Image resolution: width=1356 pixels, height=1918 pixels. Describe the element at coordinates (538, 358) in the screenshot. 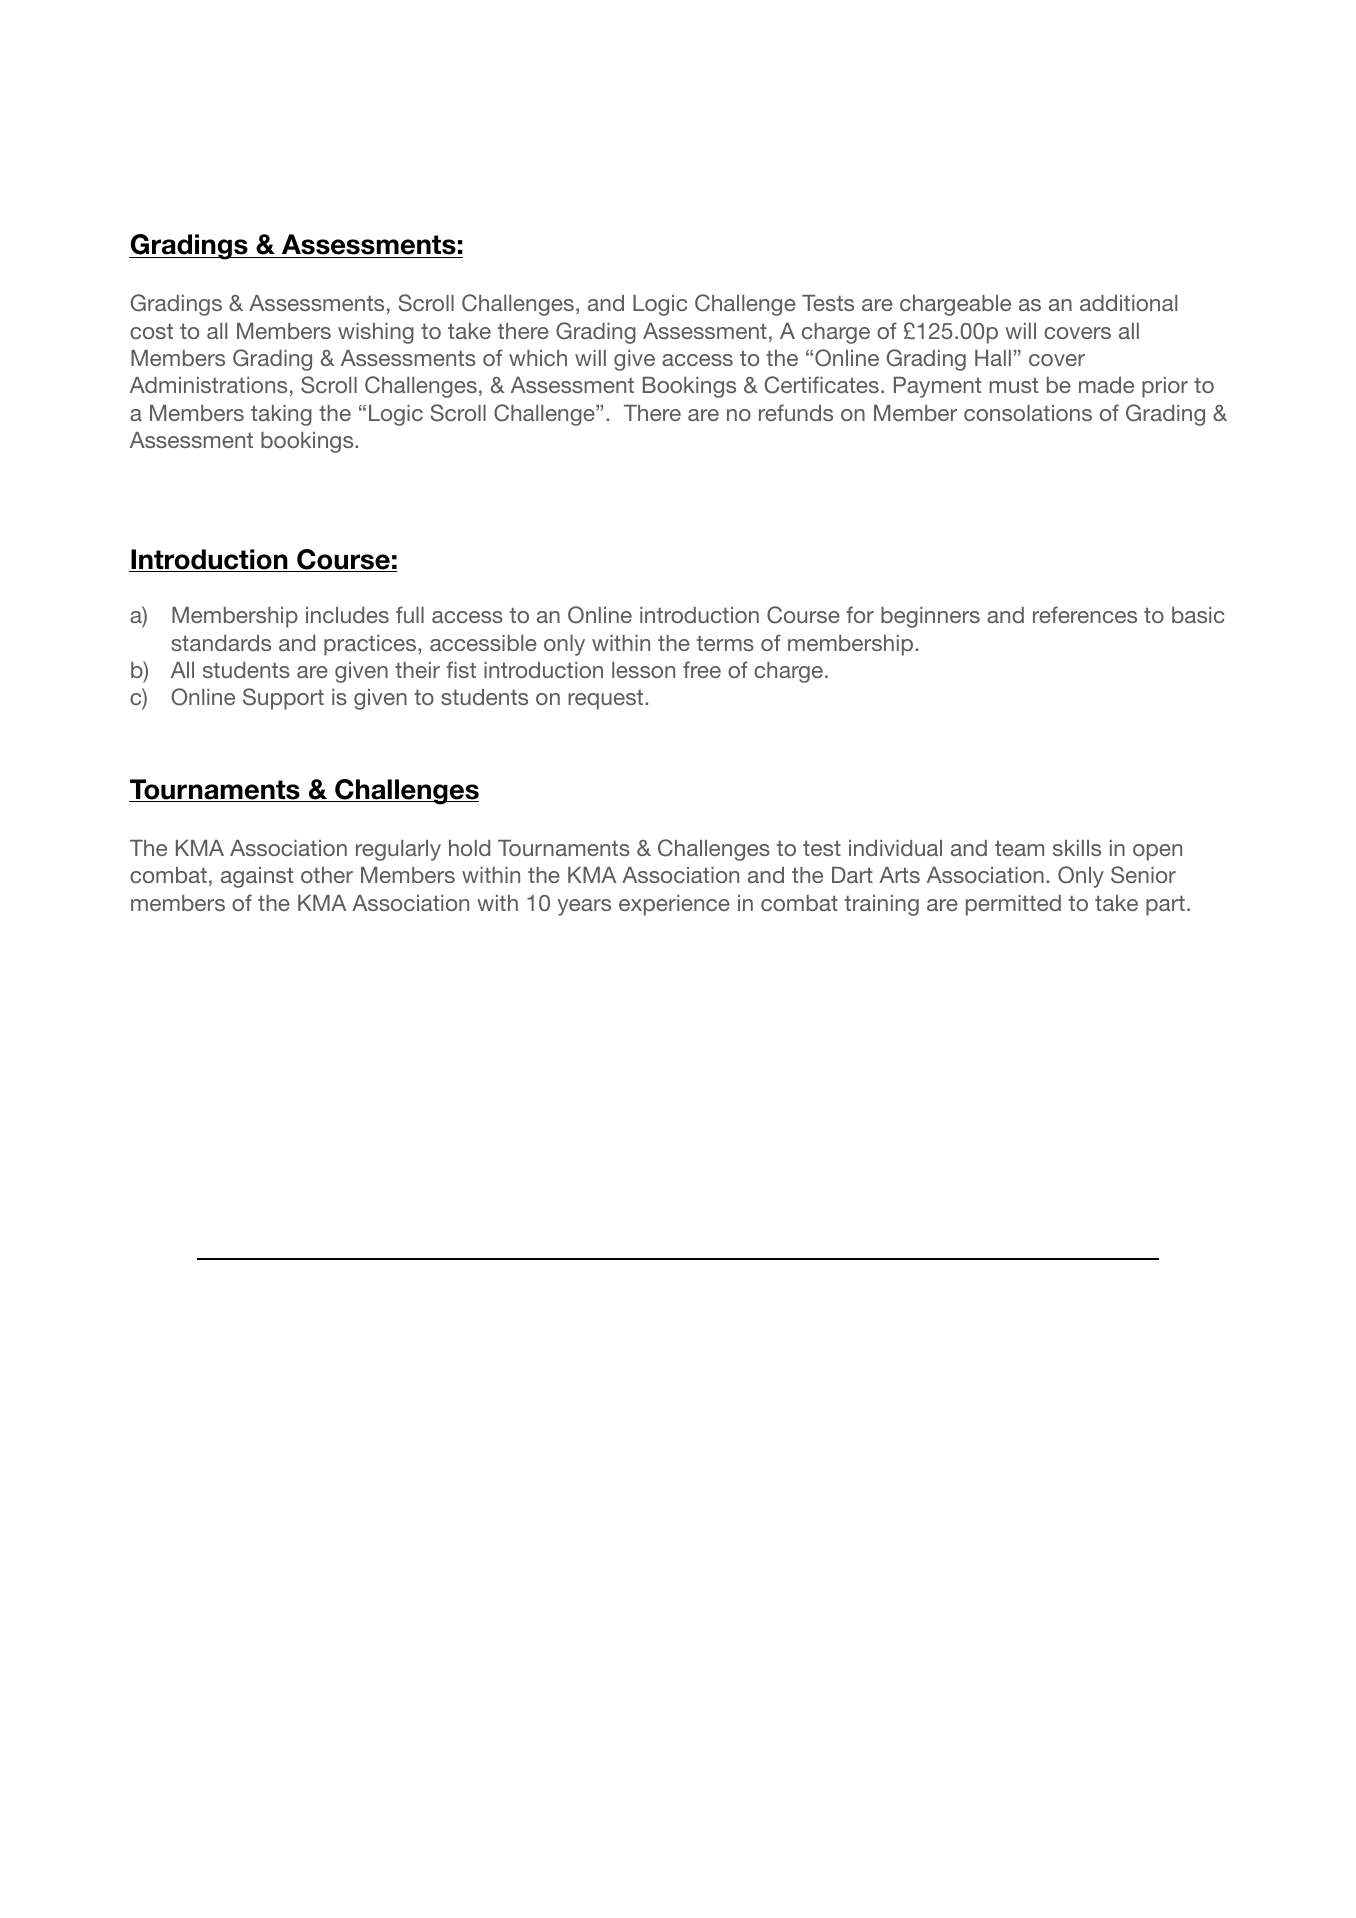

I see `which` at that location.
